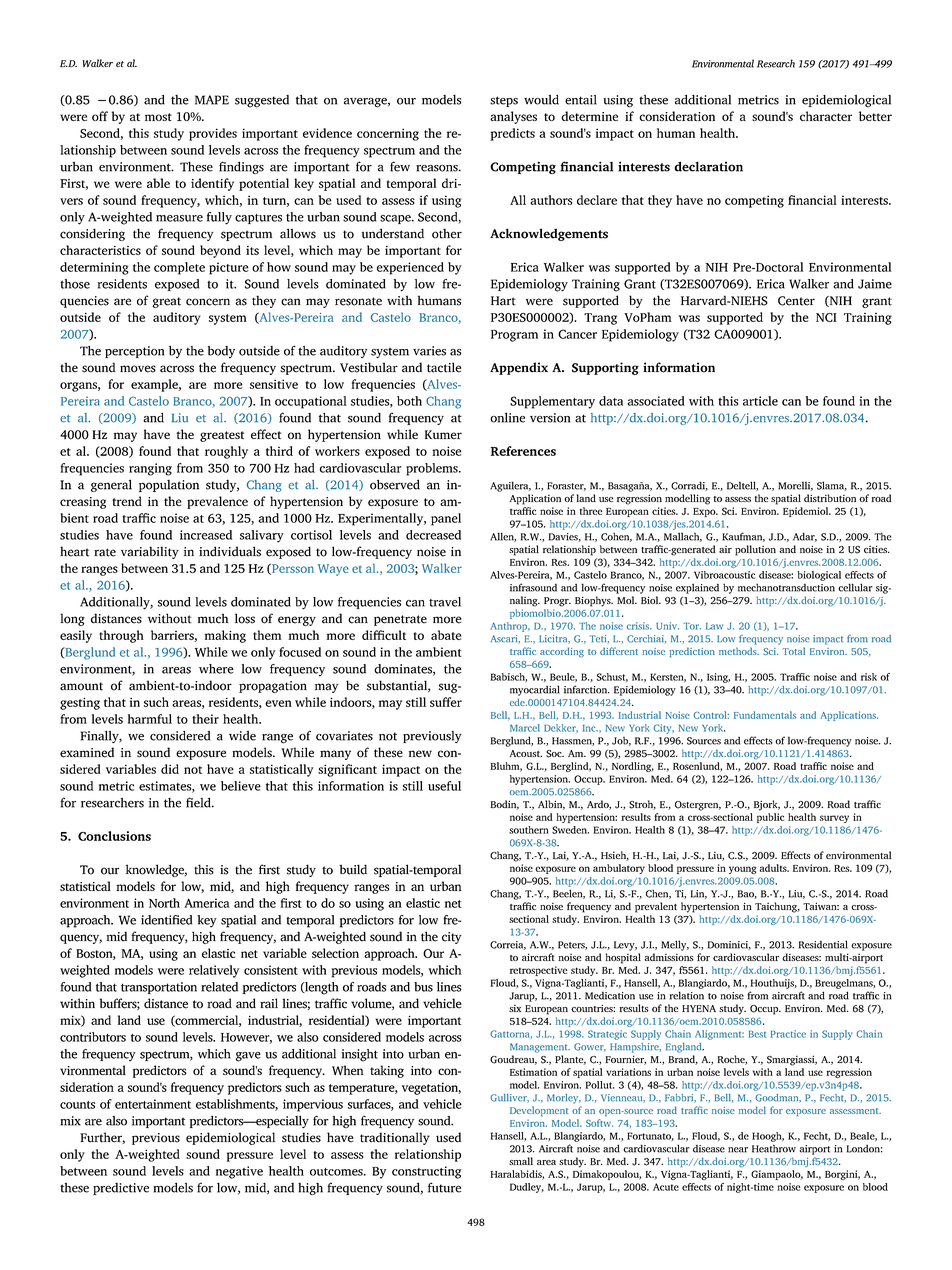 This image has height=1270, width=952. I want to click on most, so click(158, 117).
